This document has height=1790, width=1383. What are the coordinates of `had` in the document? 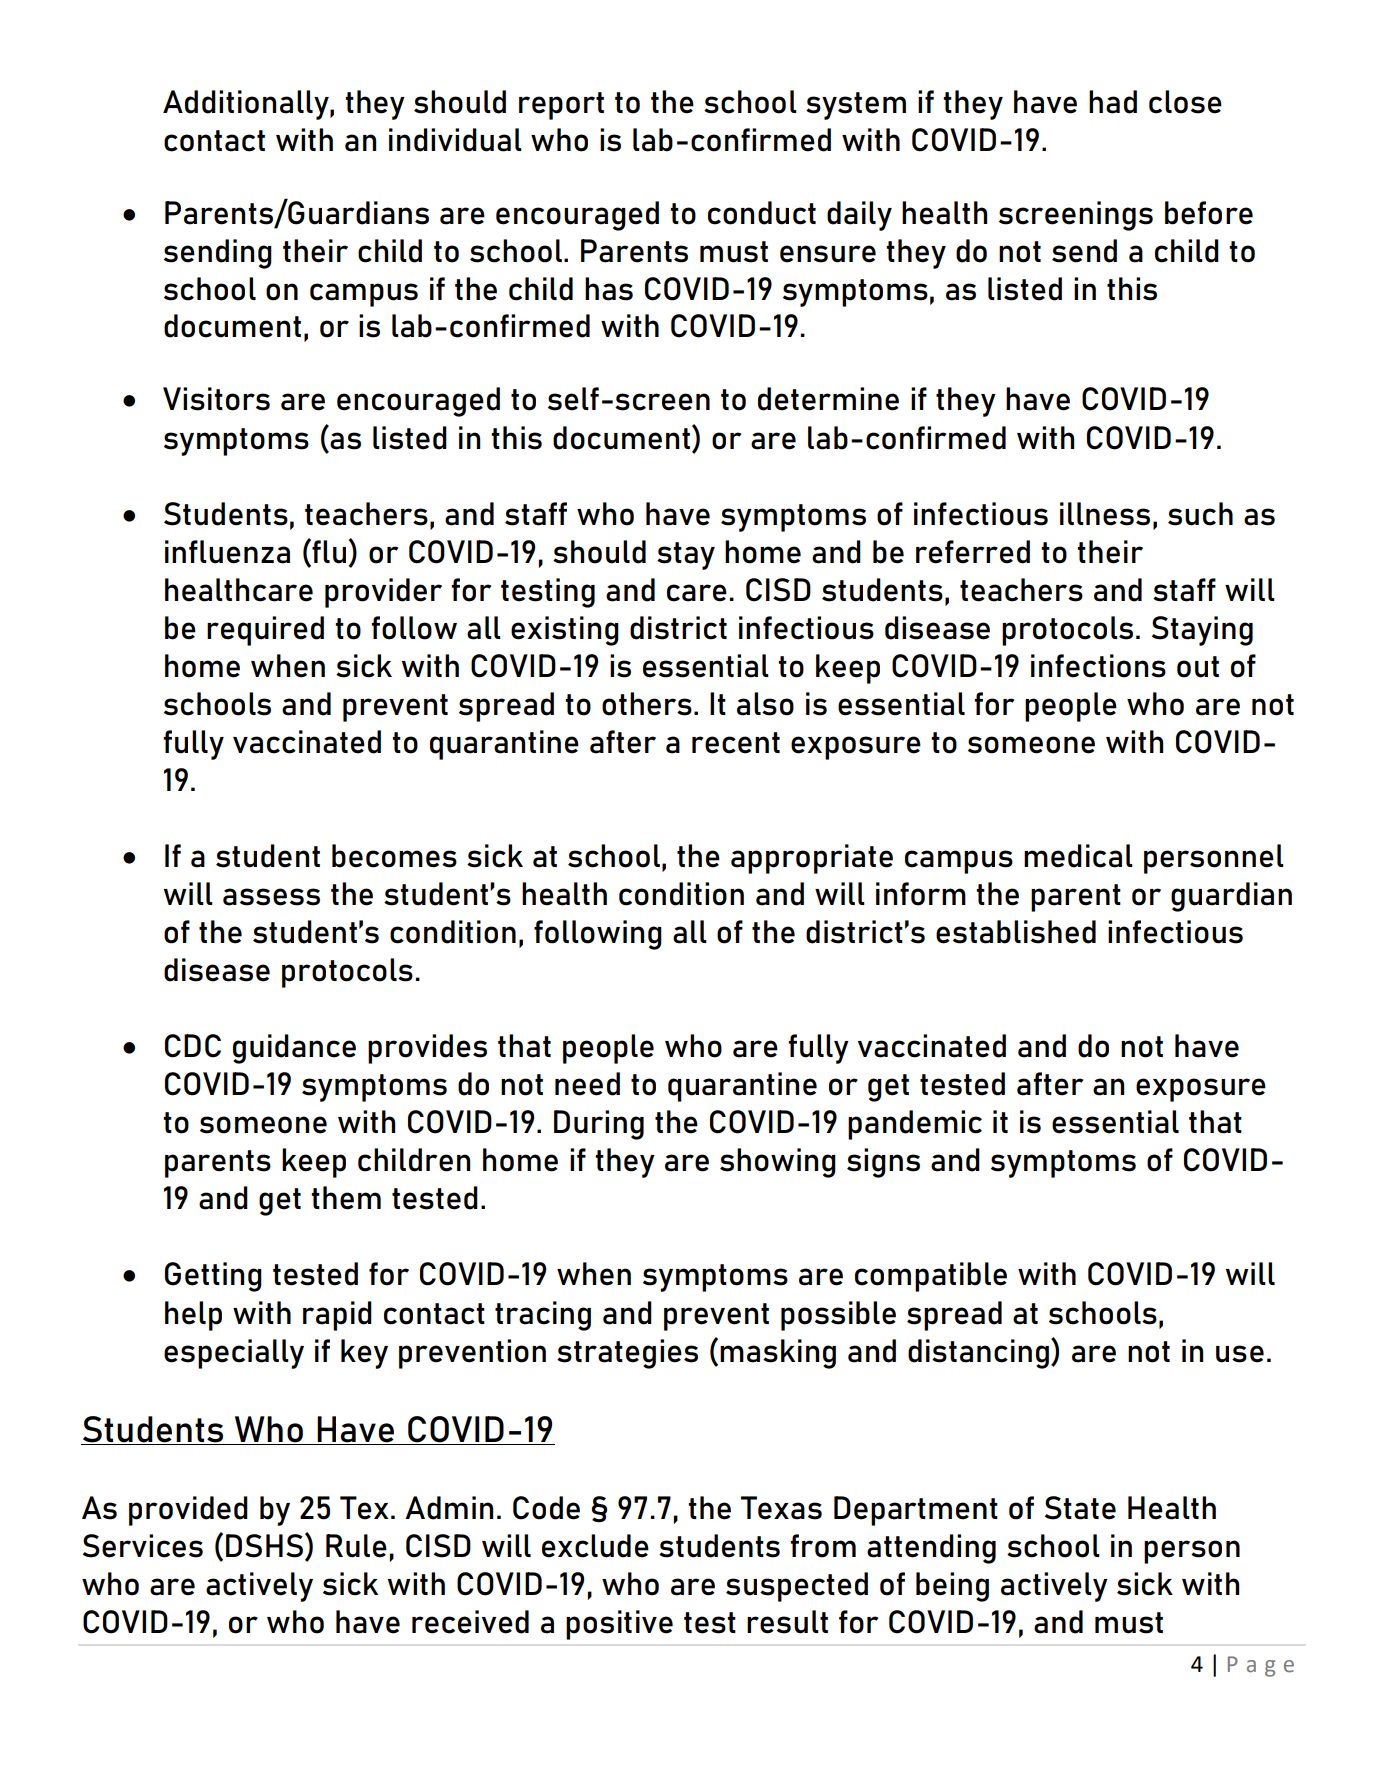 It's located at (1113, 102).
